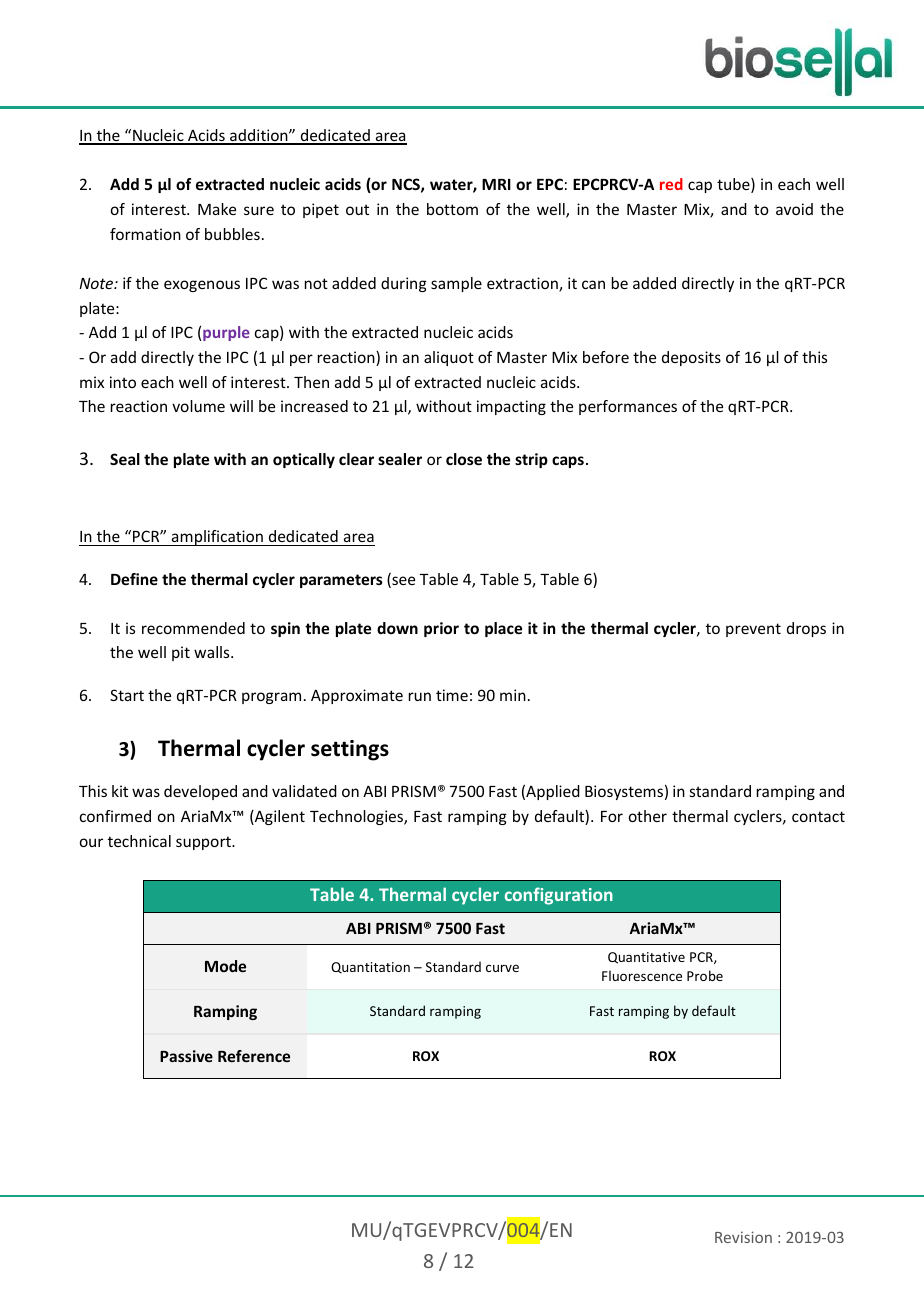 The width and height of the screenshot is (924, 1308). I want to click on Reference, so click(254, 1056).
